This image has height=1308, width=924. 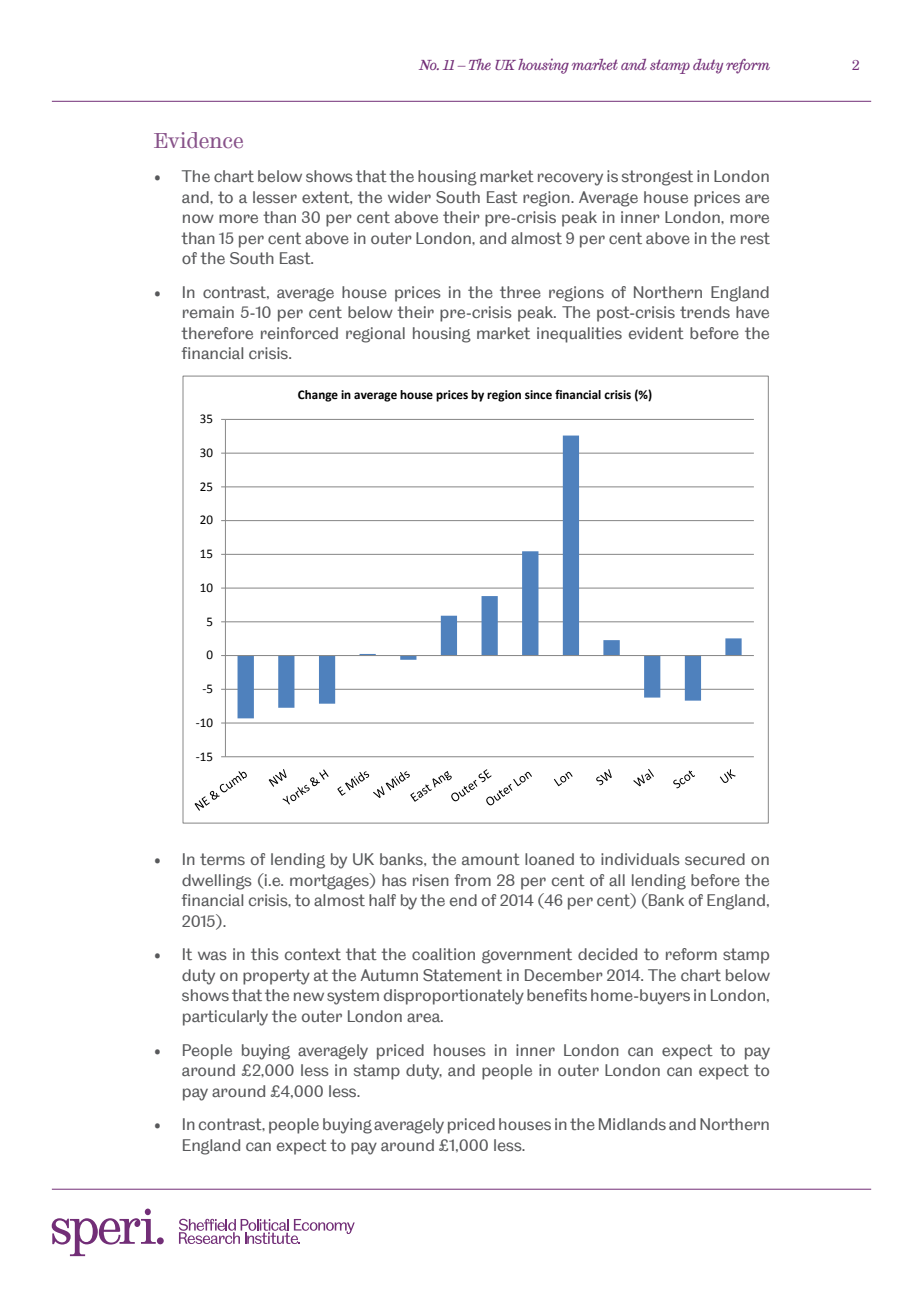 I want to click on Evidence, so click(x=198, y=140).
